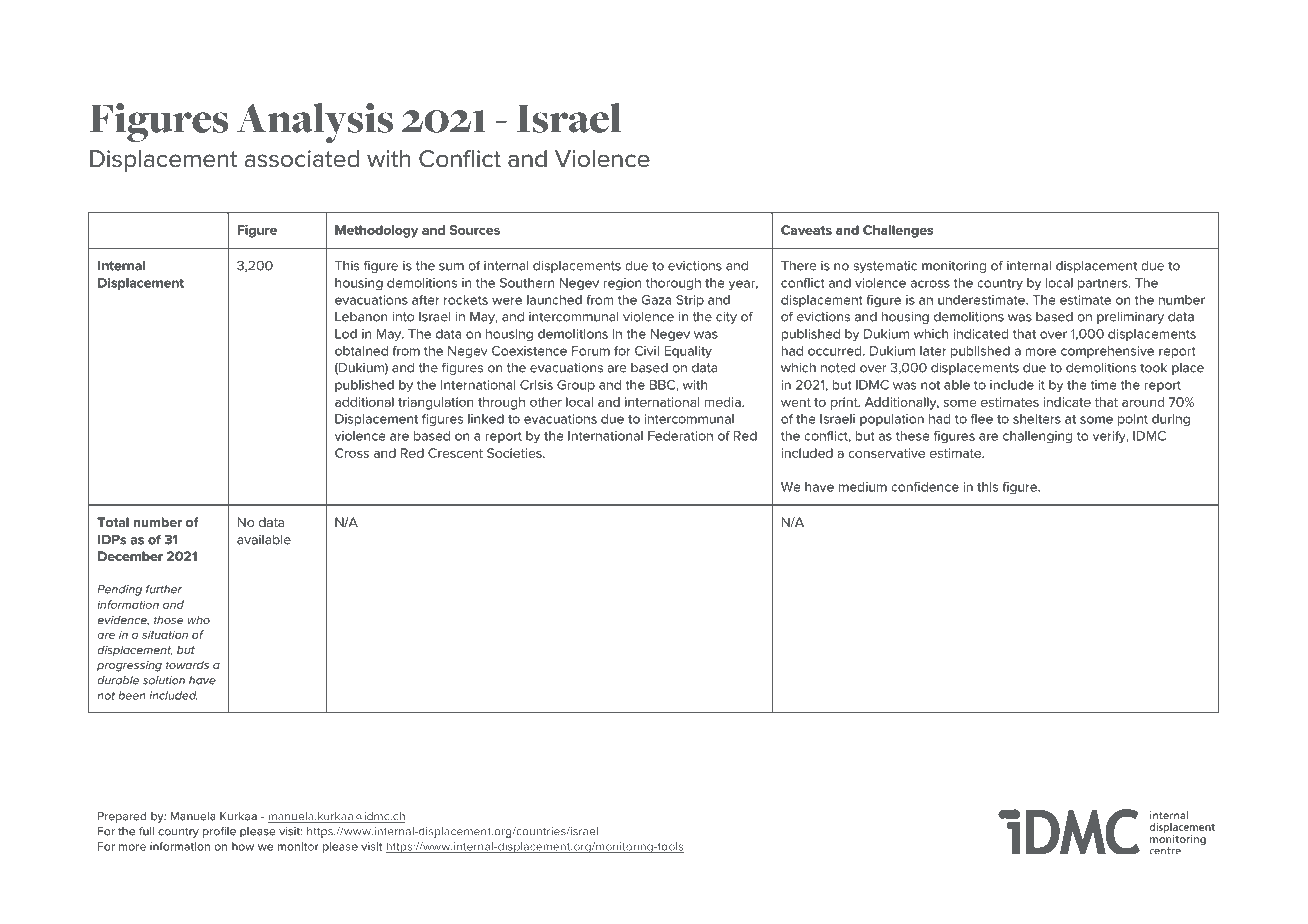 The height and width of the screenshot is (924, 1308). Describe the element at coordinates (219, 832) in the screenshot. I see `profile` at that location.
